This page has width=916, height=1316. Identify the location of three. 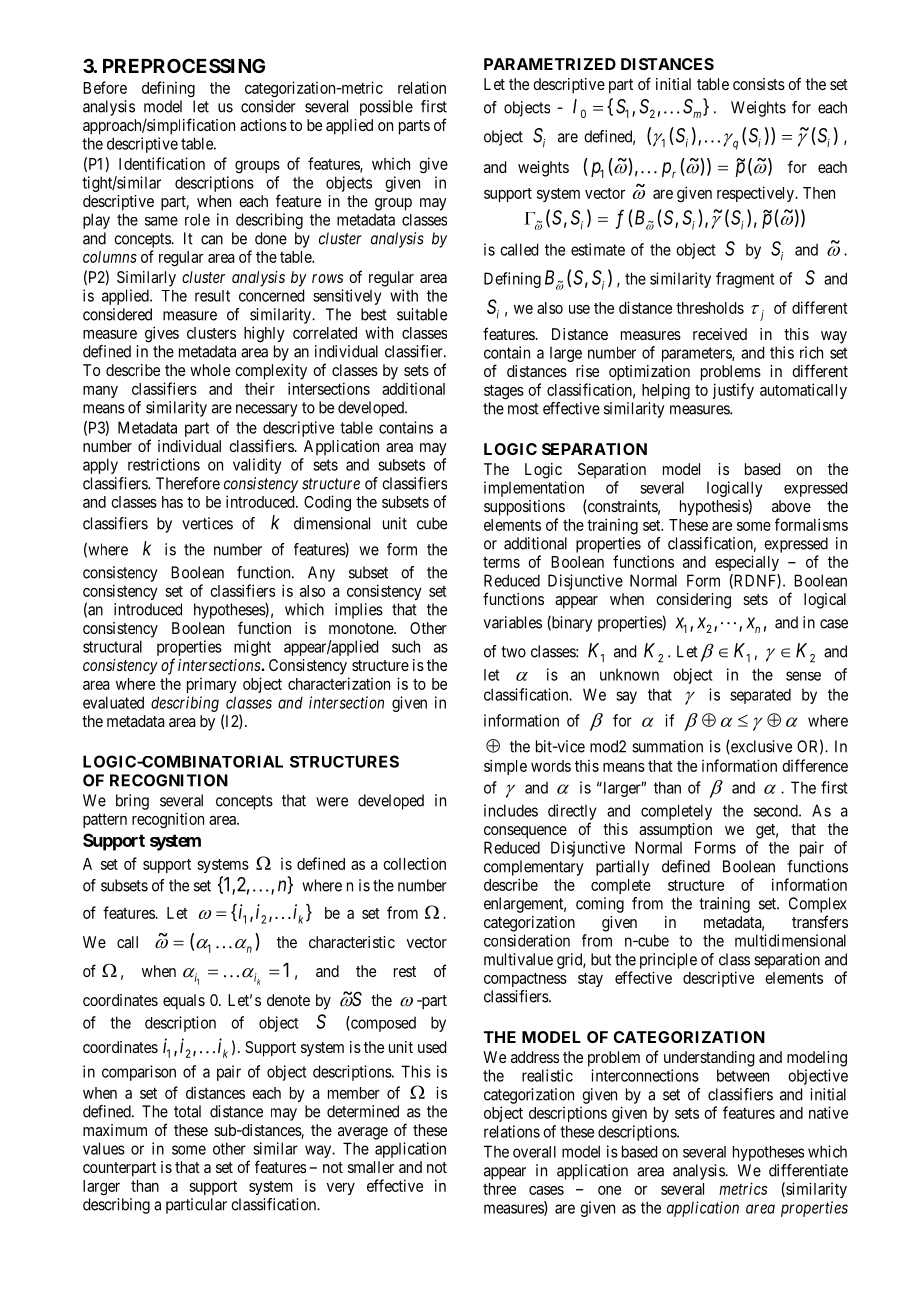
(499, 1189).
